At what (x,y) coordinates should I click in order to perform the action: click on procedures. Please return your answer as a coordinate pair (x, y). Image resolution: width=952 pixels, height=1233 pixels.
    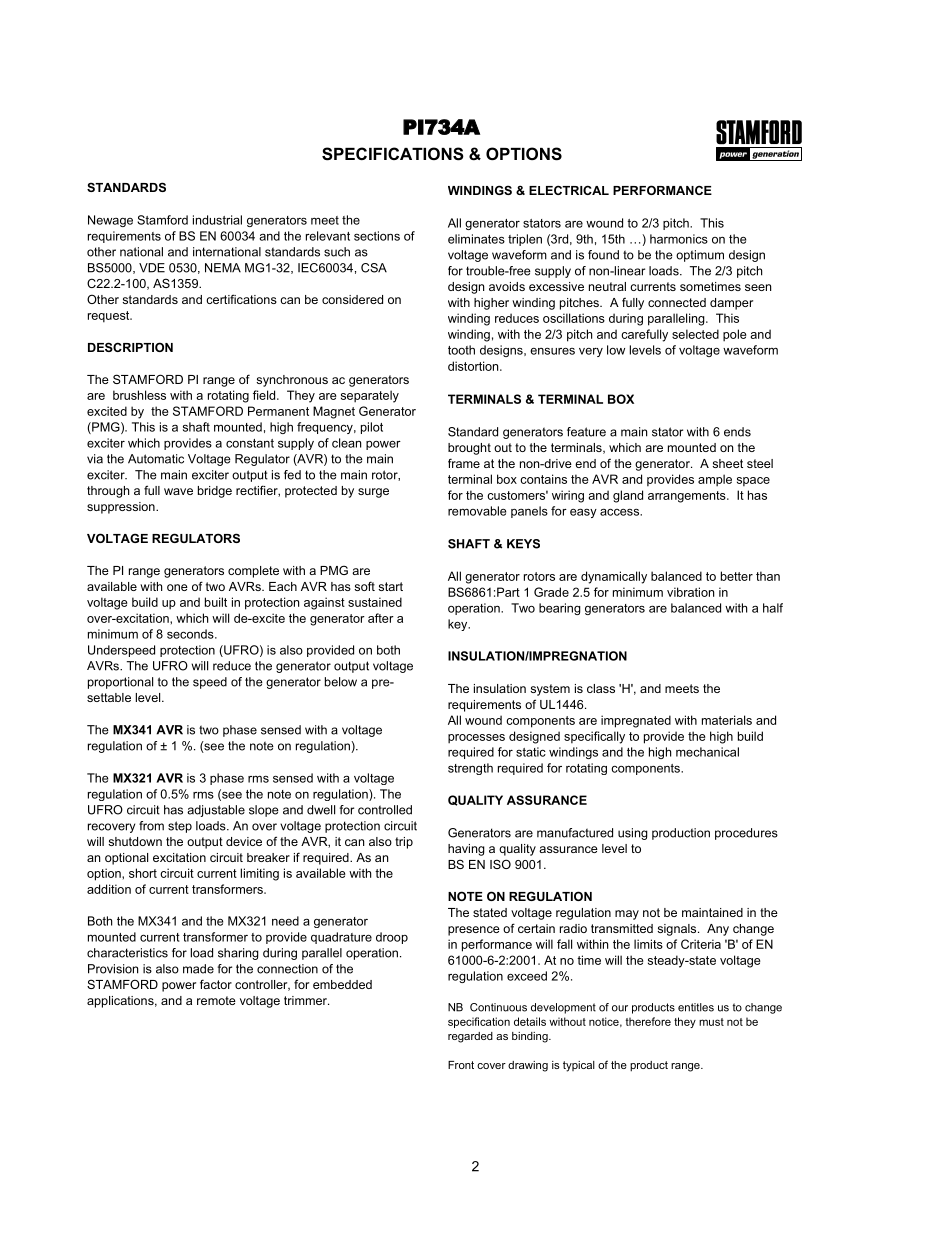
    Looking at the image, I should click on (746, 834).
